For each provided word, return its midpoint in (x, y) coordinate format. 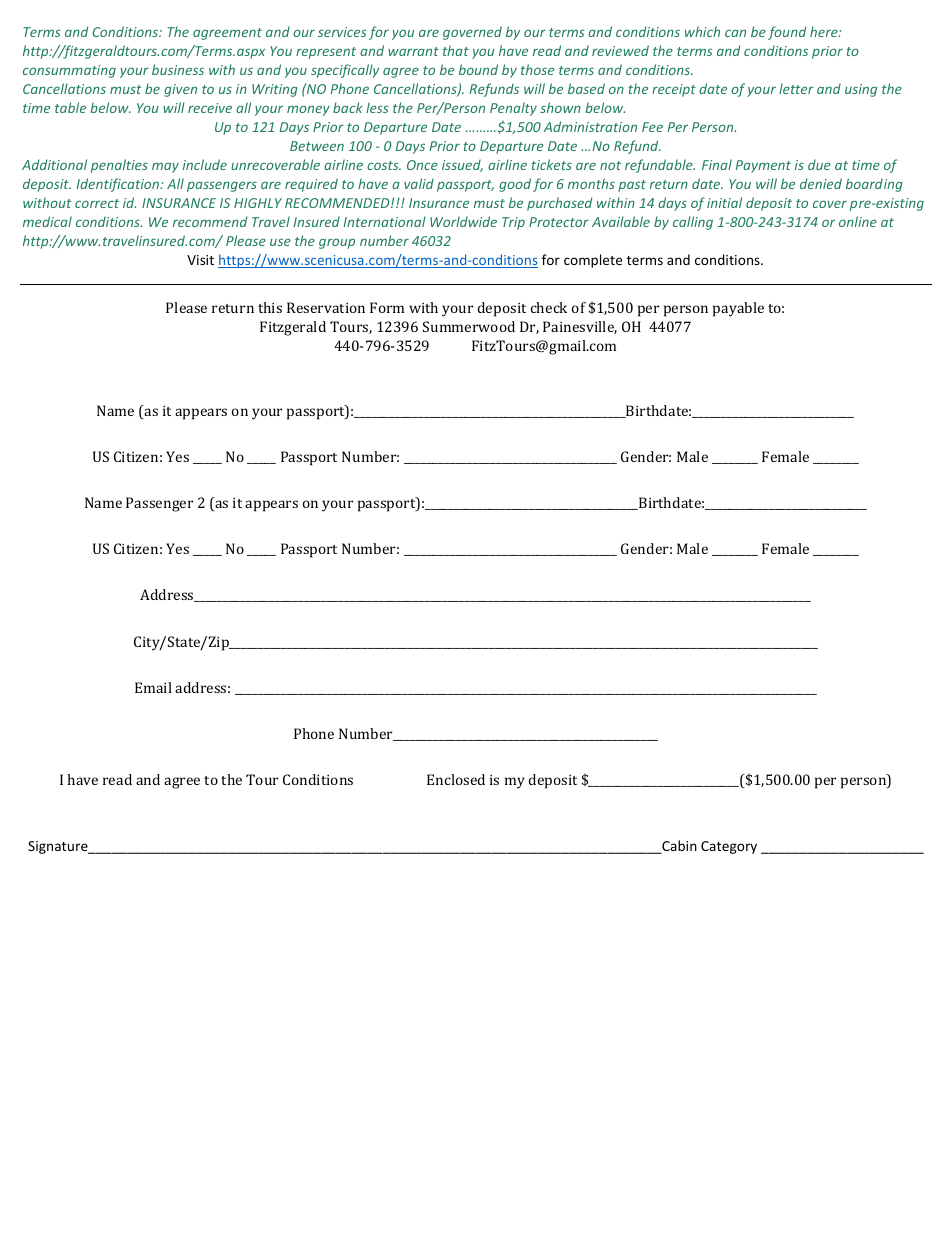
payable (738, 309)
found (787, 33)
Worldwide (463, 221)
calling (693, 223)
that (456, 50)
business (178, 69)
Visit (200, 260)
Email (153, 687)
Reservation (326, 307)
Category (729, 847)
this (270, 307)
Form (387, 307)
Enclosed (456, 779)
